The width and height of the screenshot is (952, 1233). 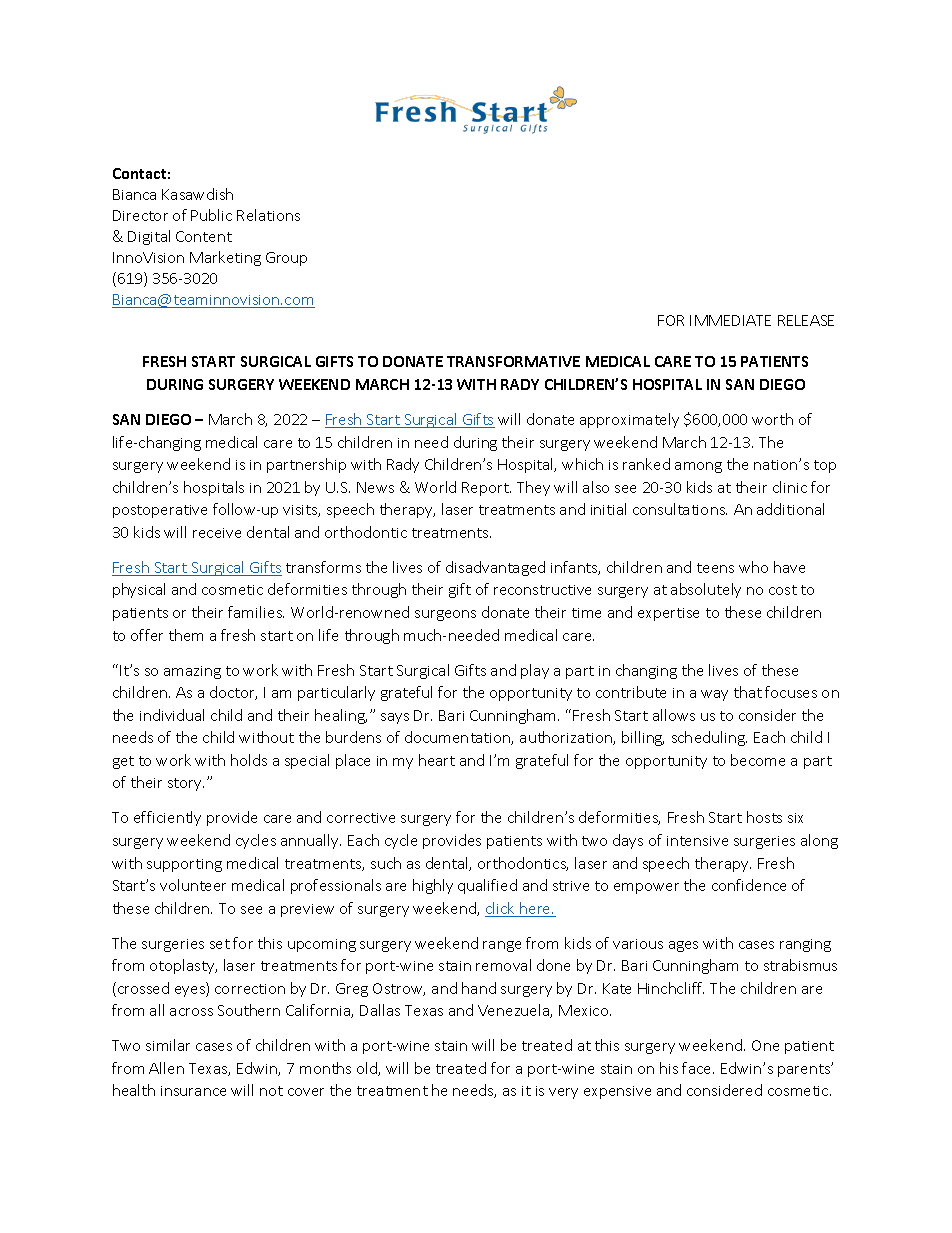 What do you see at coordinates (193, 1091) in the screenshot?
I see `insurance` at bounding box center [193, 1091].
